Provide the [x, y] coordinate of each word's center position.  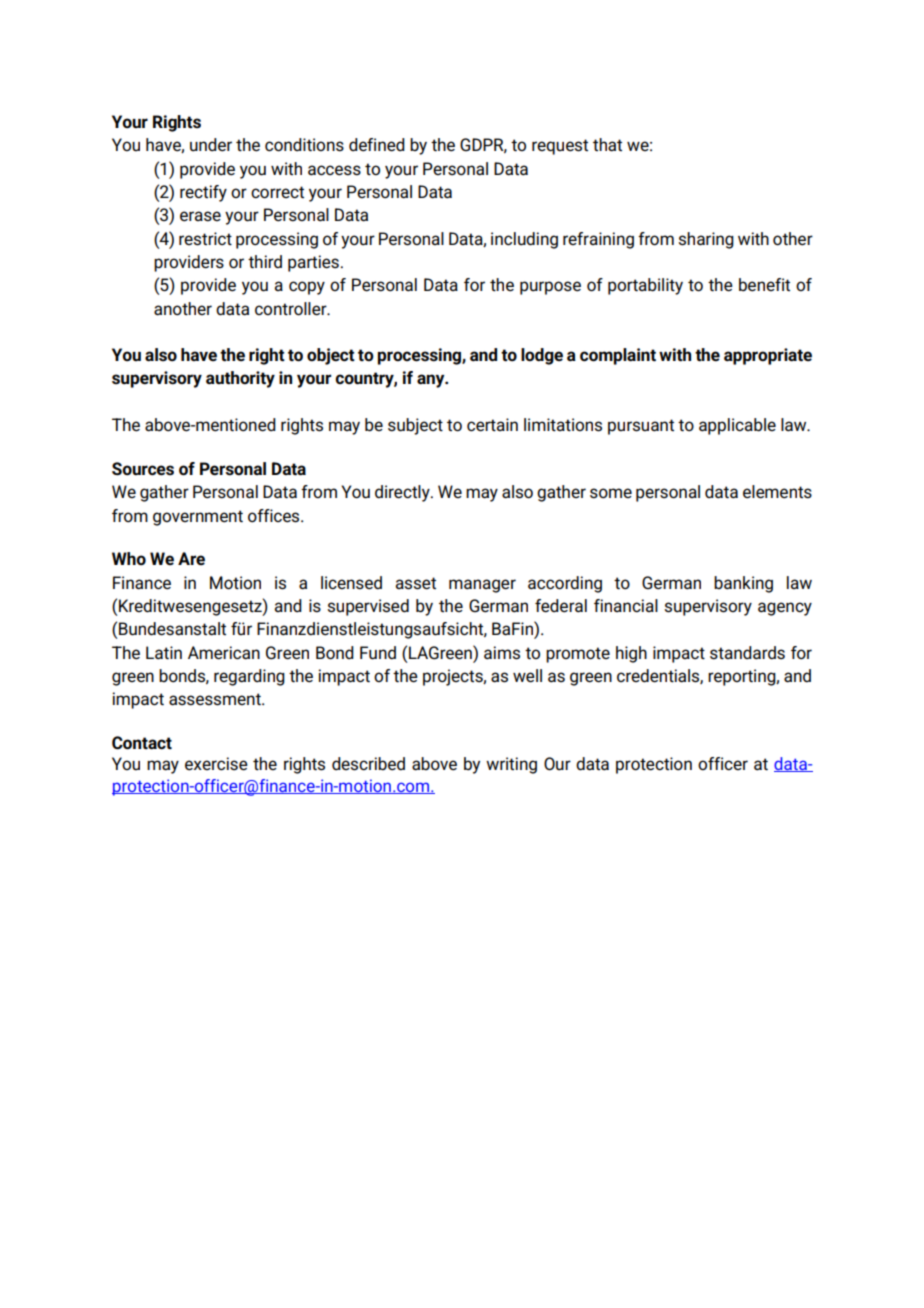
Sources [143, 469]
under [211, 145]
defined [377, 145]
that [607, 145]
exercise [216, 764]
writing [511, 765]
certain [492, 425]
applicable [737, 426]
